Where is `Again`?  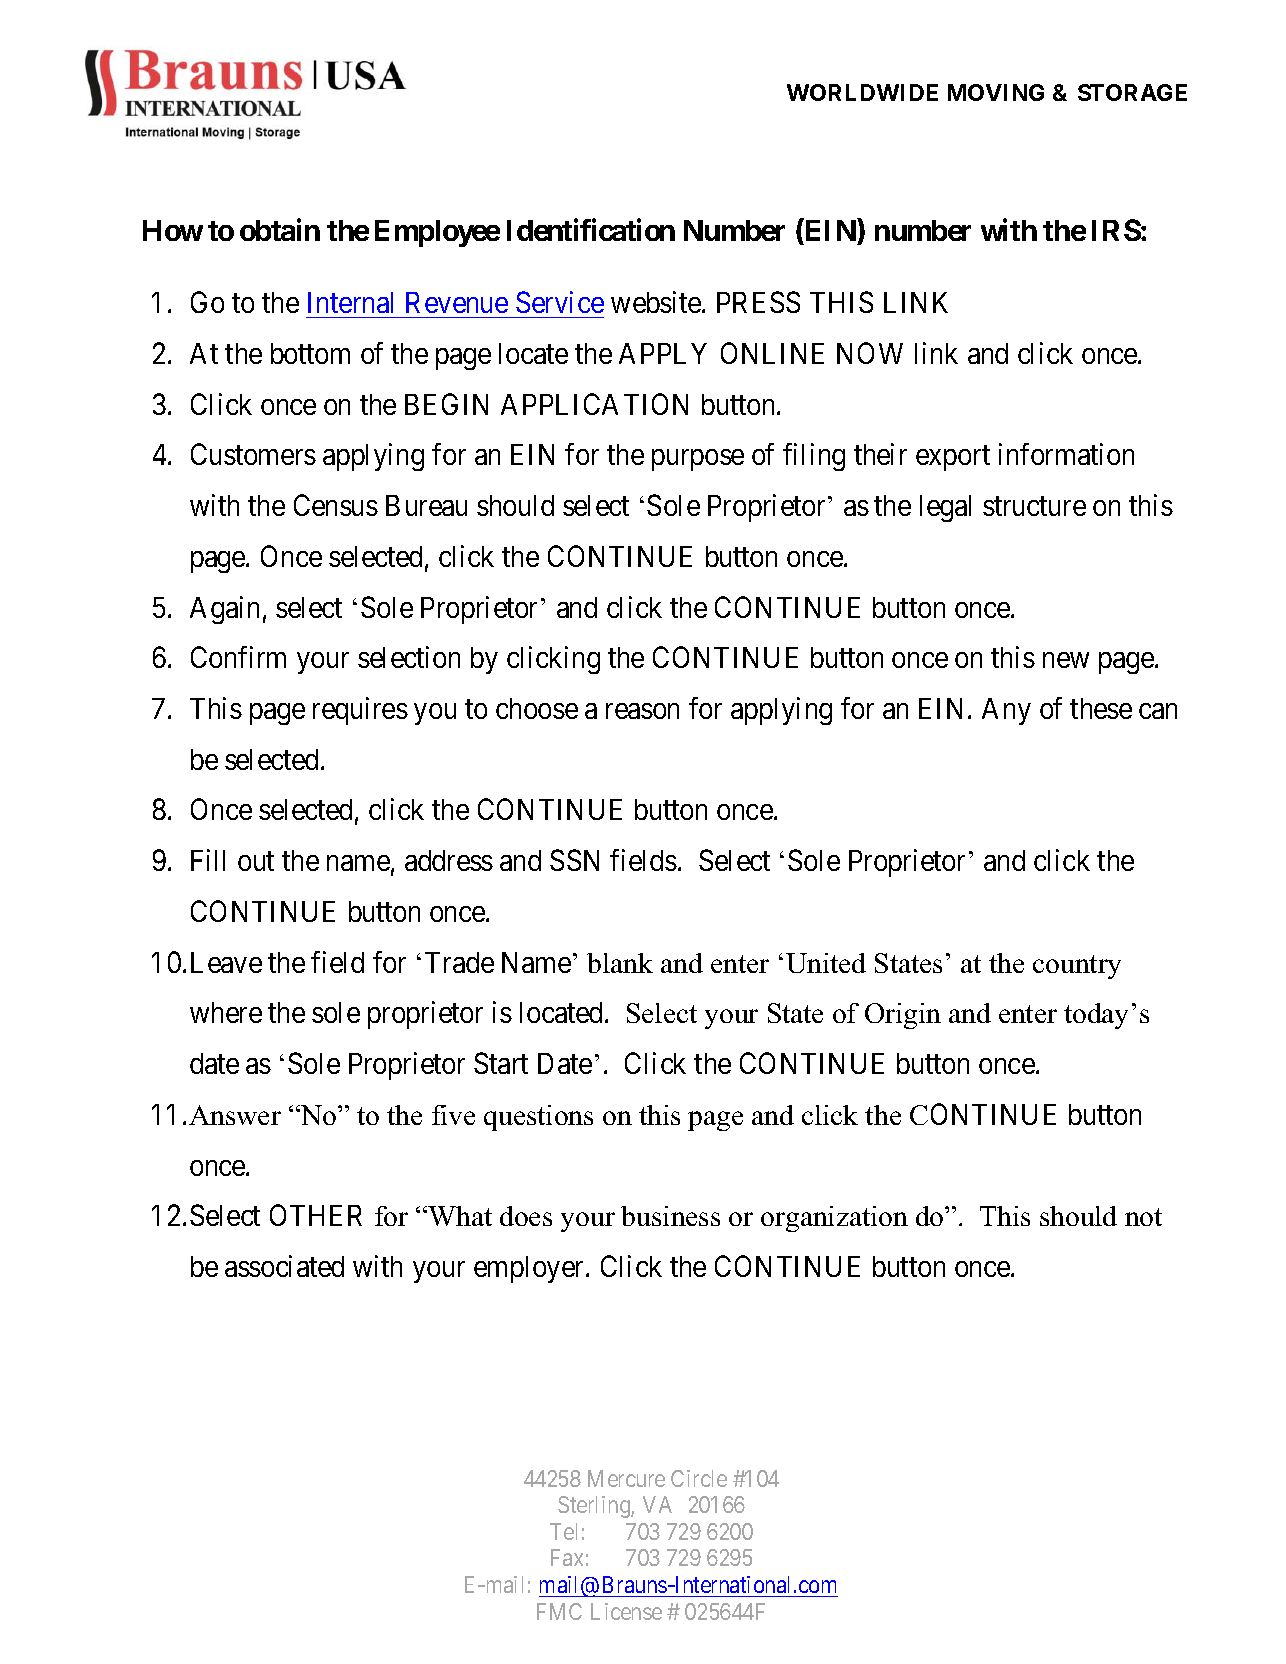
Again is located at coordinates (224, 610).
